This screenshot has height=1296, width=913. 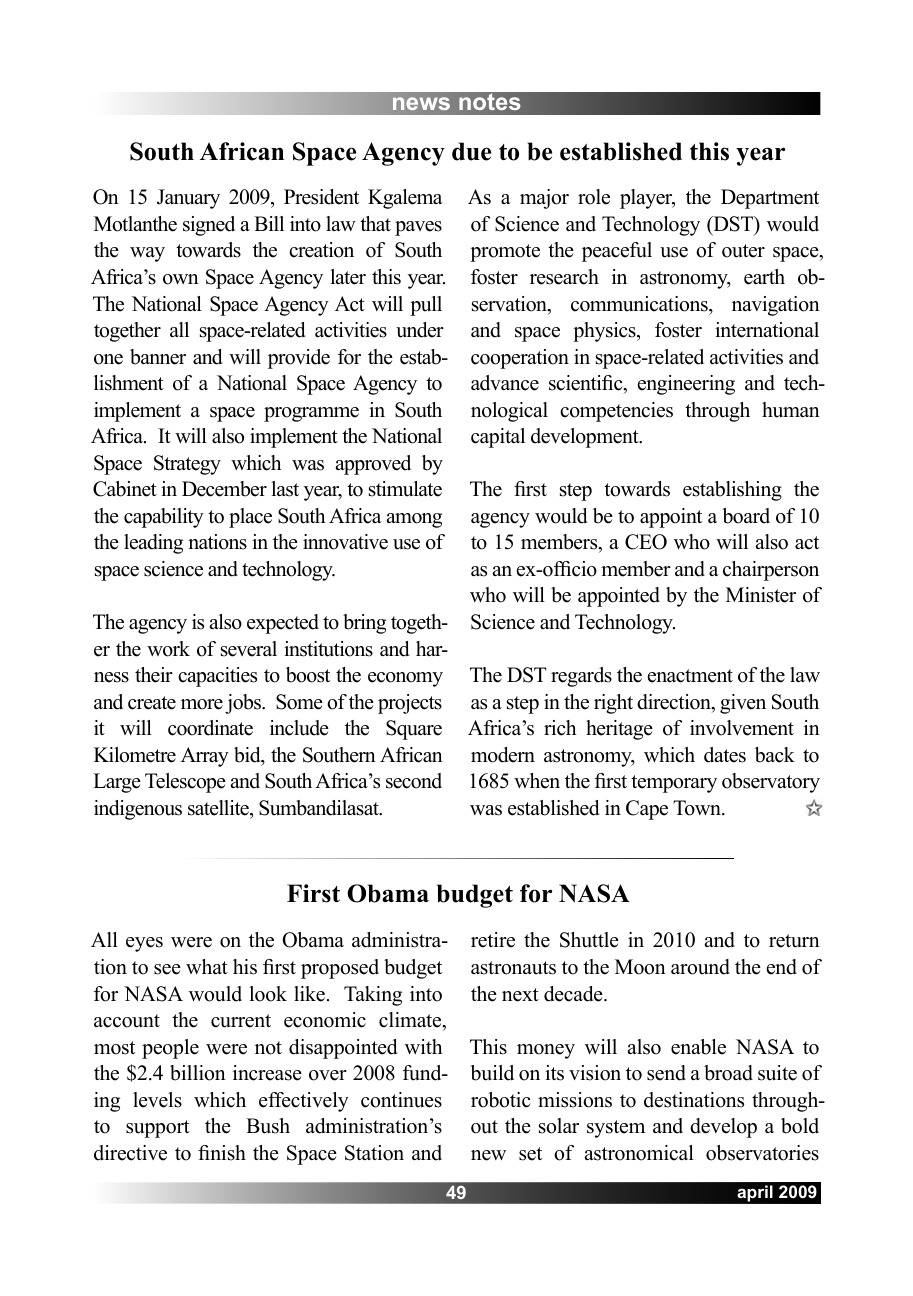 I want to click on Minister, so click(x=761, y=595).
